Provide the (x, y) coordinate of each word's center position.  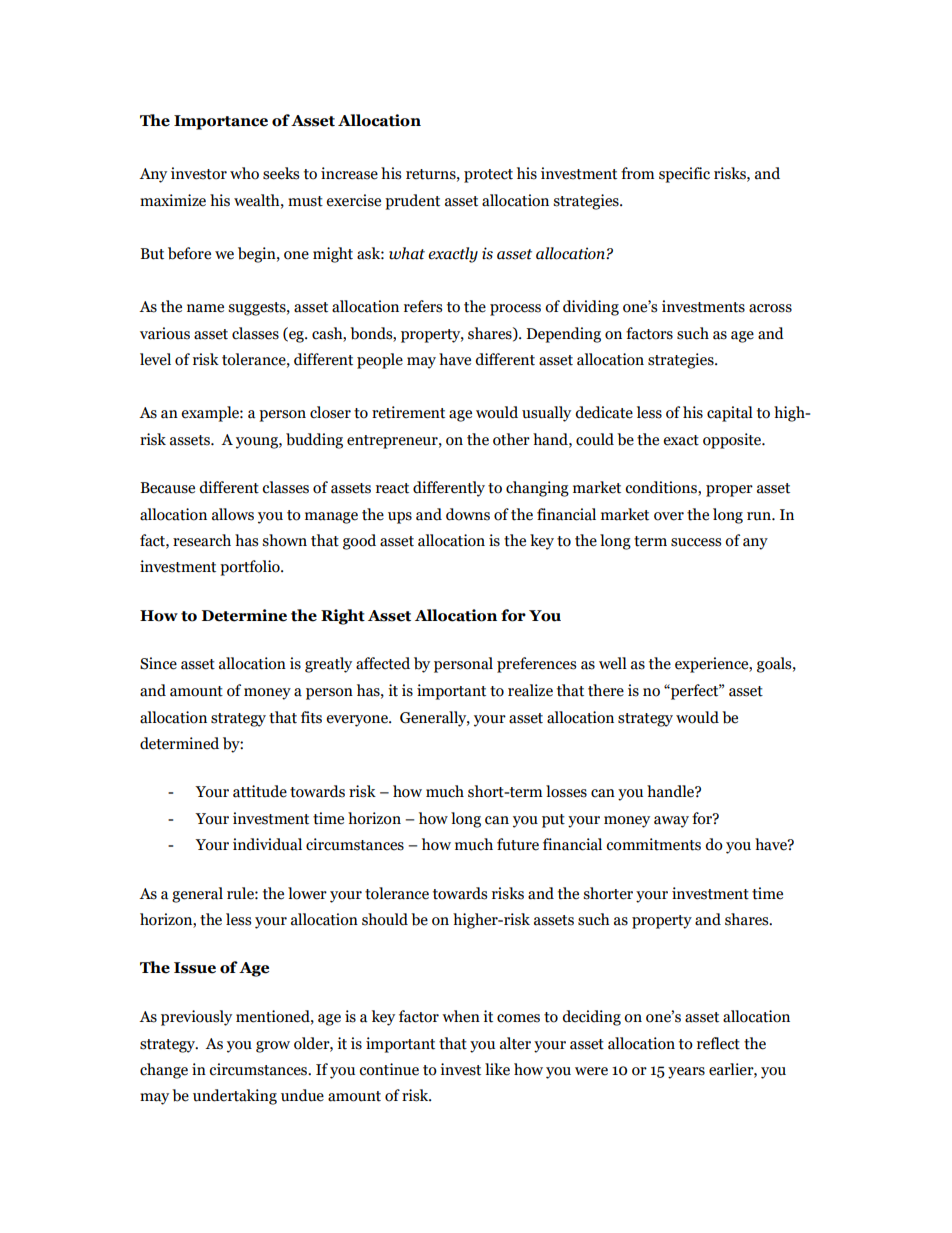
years (686, 1073)
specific (684, 175)
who (244, 173)
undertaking (235, 1097)
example (211, 414)
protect (488, 176)
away (671, 822)
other (511, 439)
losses (566, 791)
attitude (260, 791)
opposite (733, 441)
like (497, 1069)
